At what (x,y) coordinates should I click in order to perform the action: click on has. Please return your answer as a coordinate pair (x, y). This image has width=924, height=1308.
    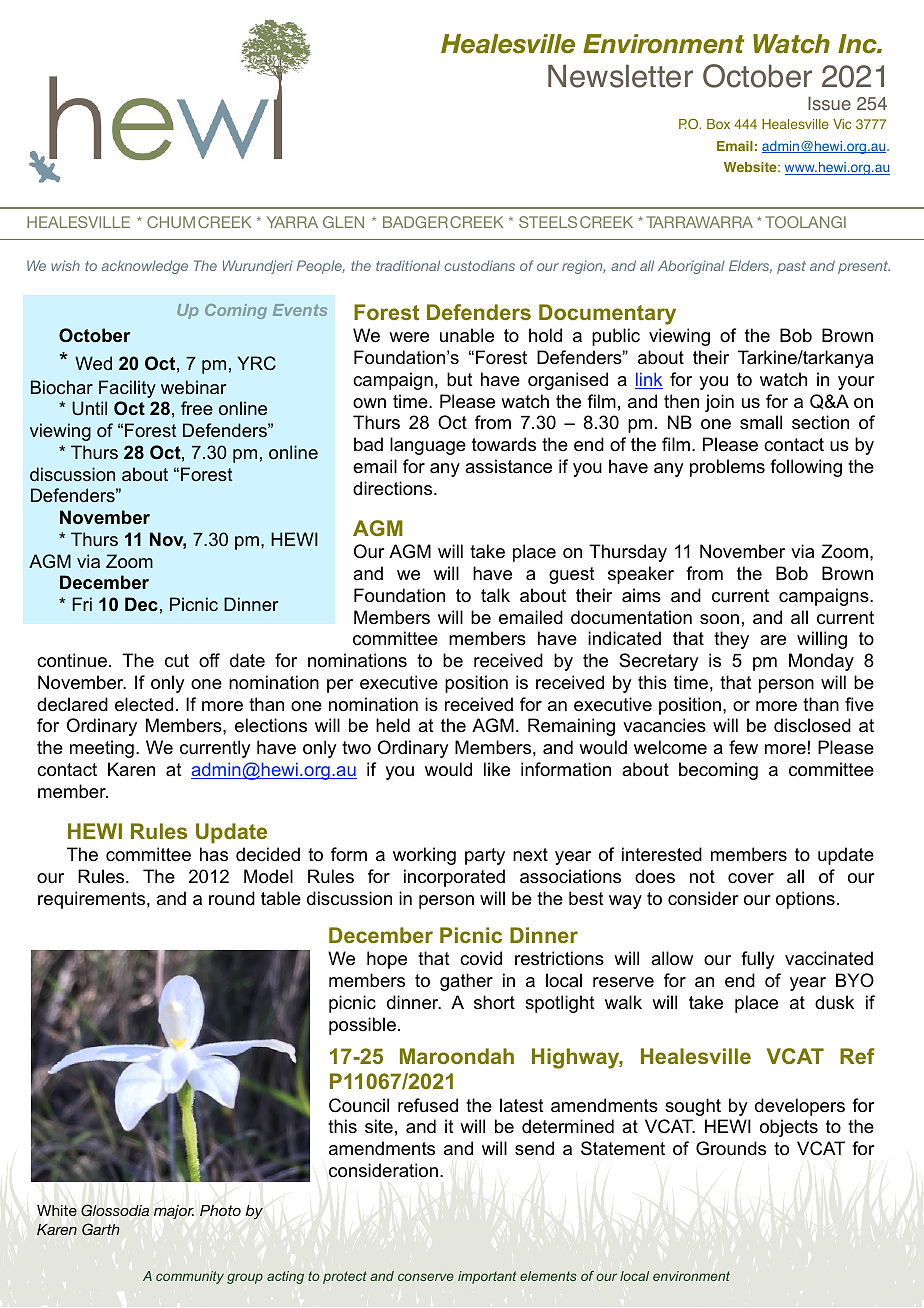
    Looking at the image, I should click on (214, 854).
